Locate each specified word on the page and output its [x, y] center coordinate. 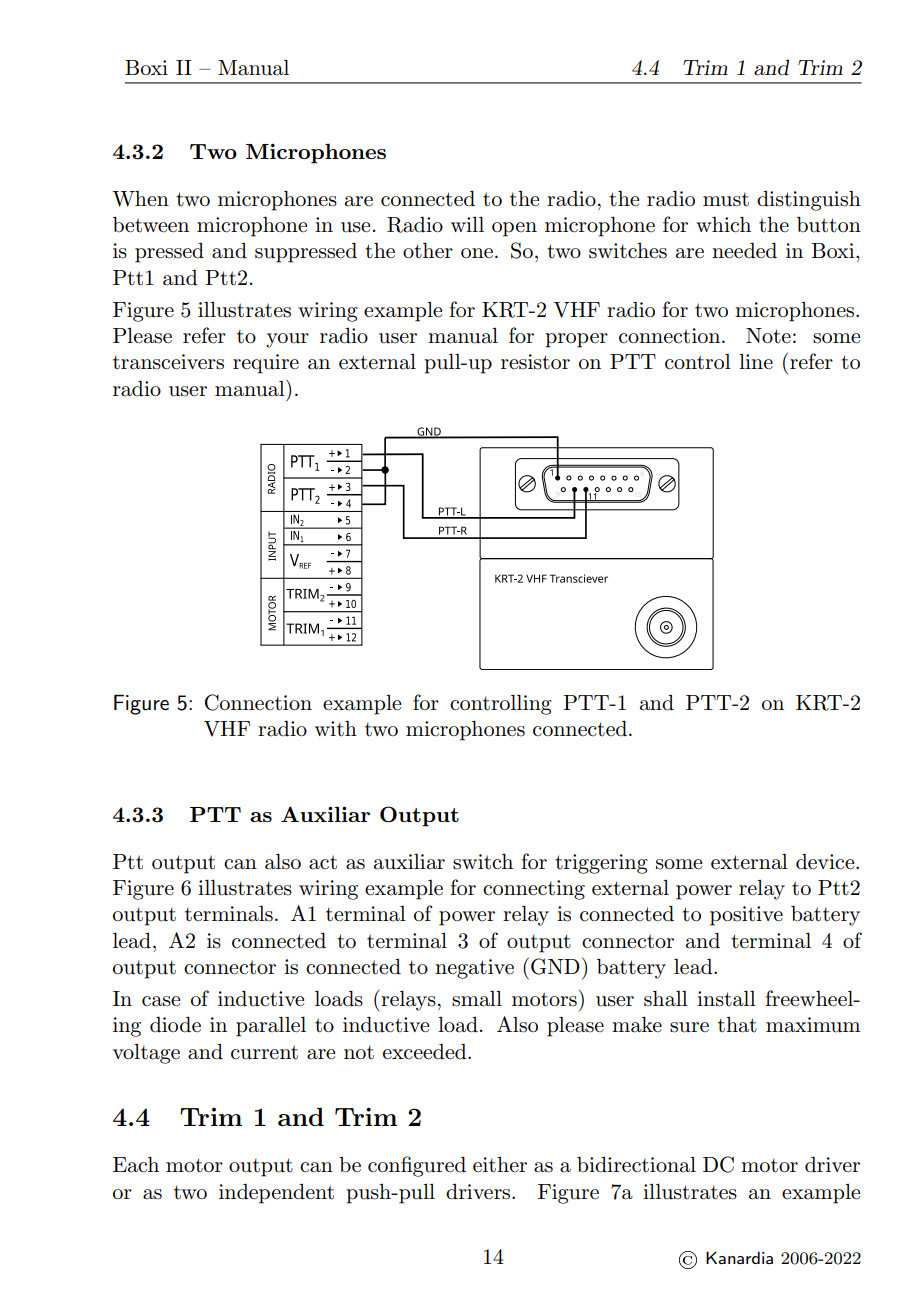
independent [276, 1194]
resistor [535, 362]
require [266, 364]
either [500, 1165]
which [723, 224]
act [323, 862]
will [467, 224]
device [826, 862]
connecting [534, 890]
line [756, 361]
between [151, 225]
